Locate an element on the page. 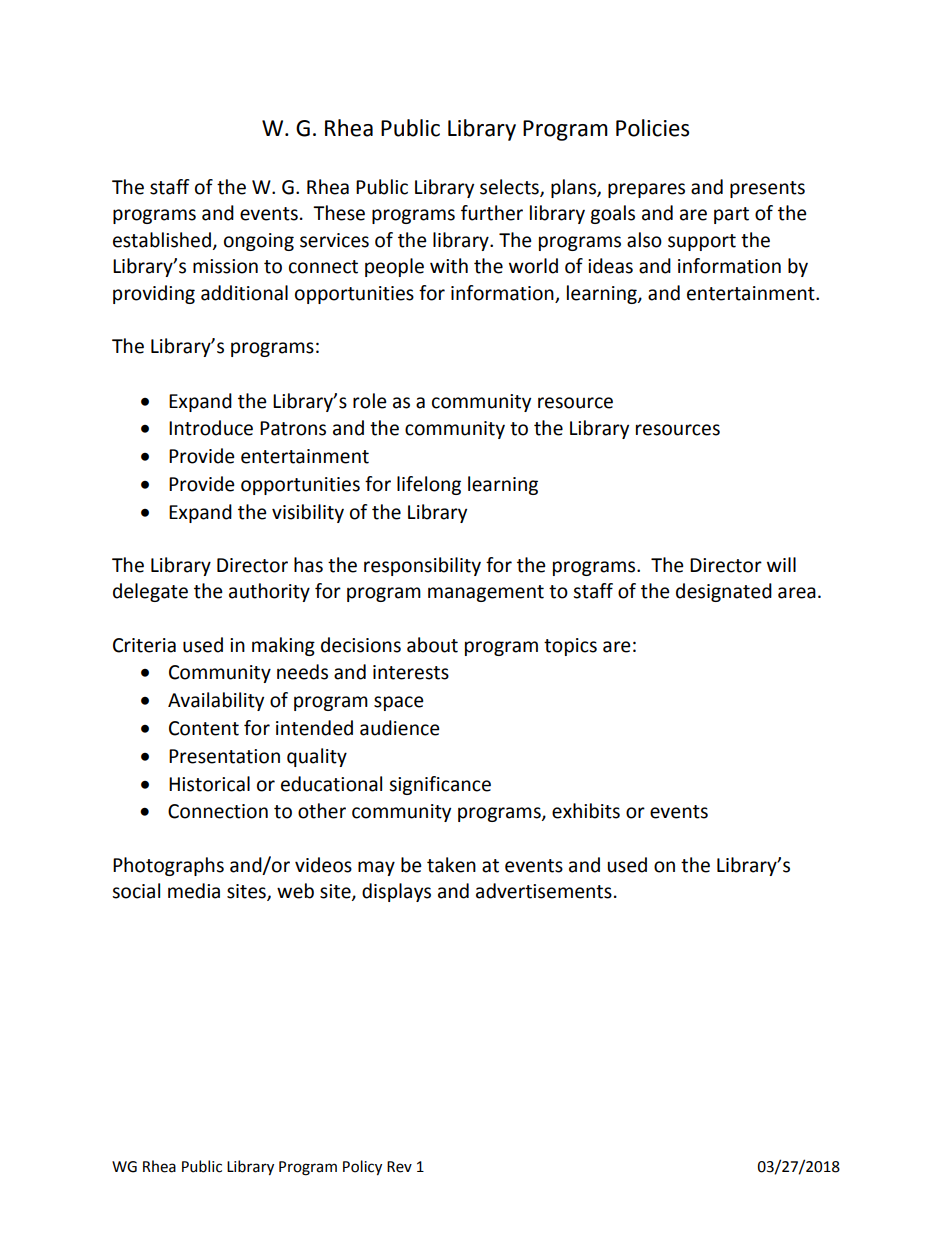  presents is located at coordinates (767, 189).
